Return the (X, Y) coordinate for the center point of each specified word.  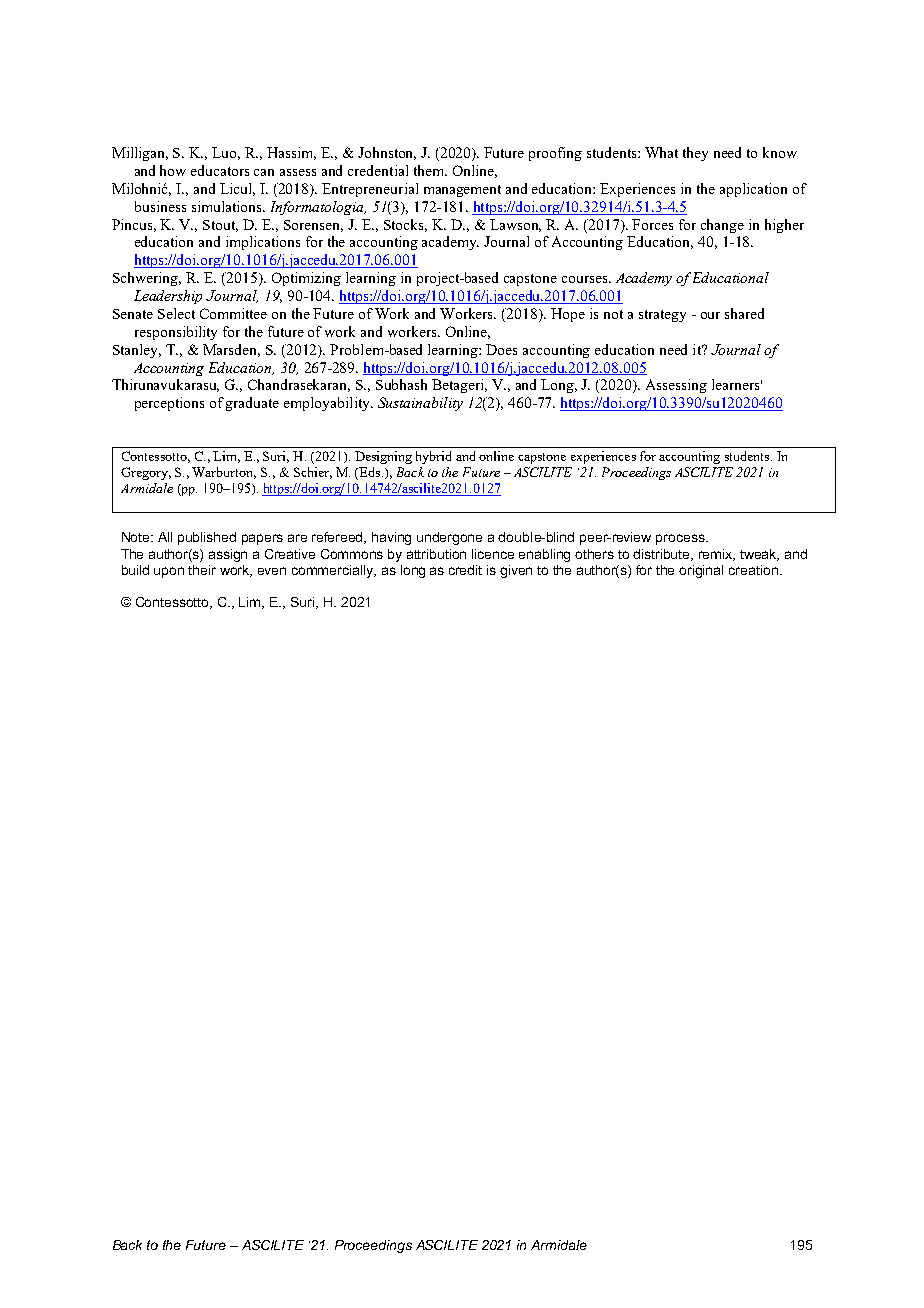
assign (228, 555)
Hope (568, 315)
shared (744, 313)
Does (501, 349)
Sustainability (420, 404)
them (430, 170)
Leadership (168, 297)
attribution (436, 554)
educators (220, 170)
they (695, 154)
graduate (252, 404)
